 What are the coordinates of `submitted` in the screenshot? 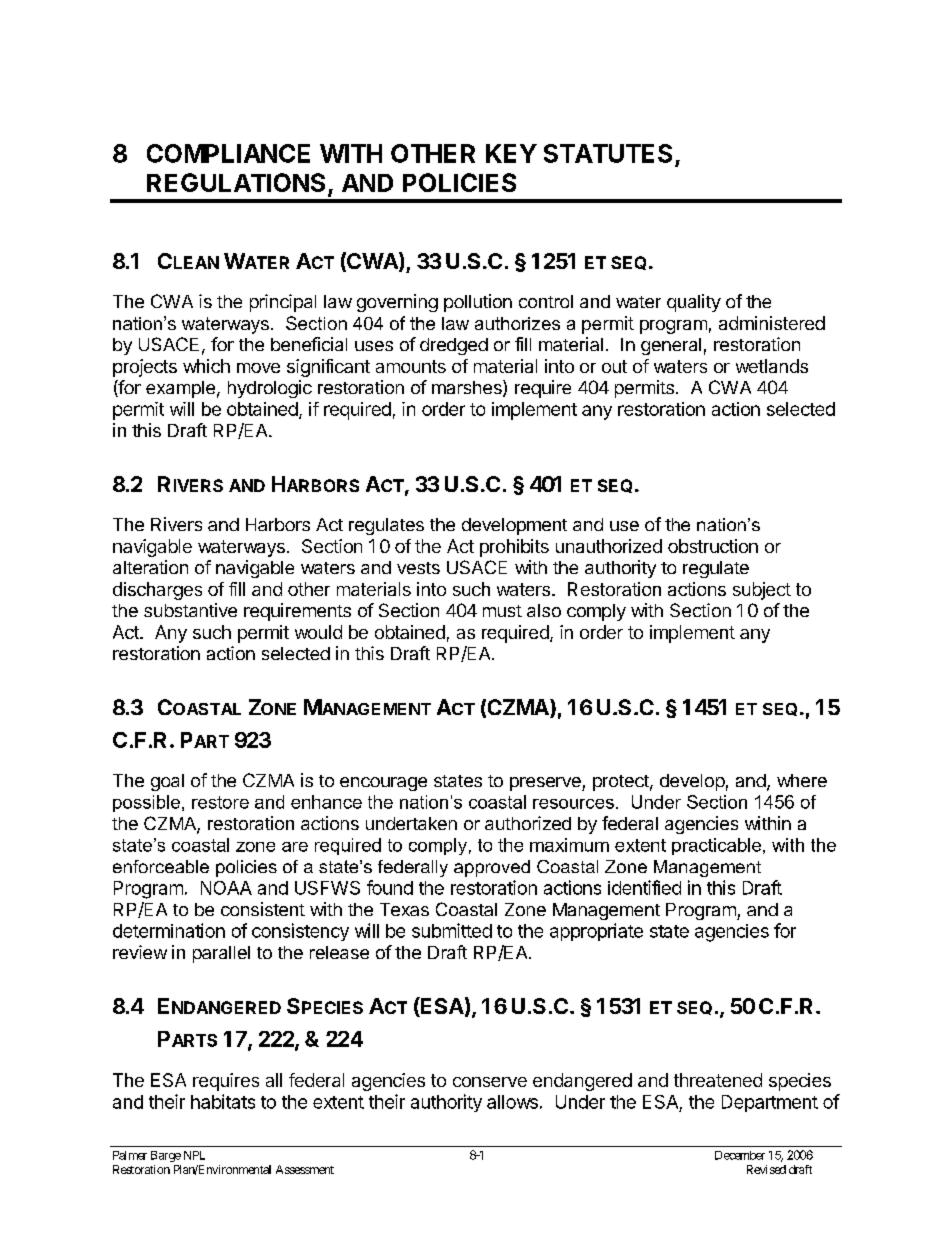 It's located at (452, 930).
